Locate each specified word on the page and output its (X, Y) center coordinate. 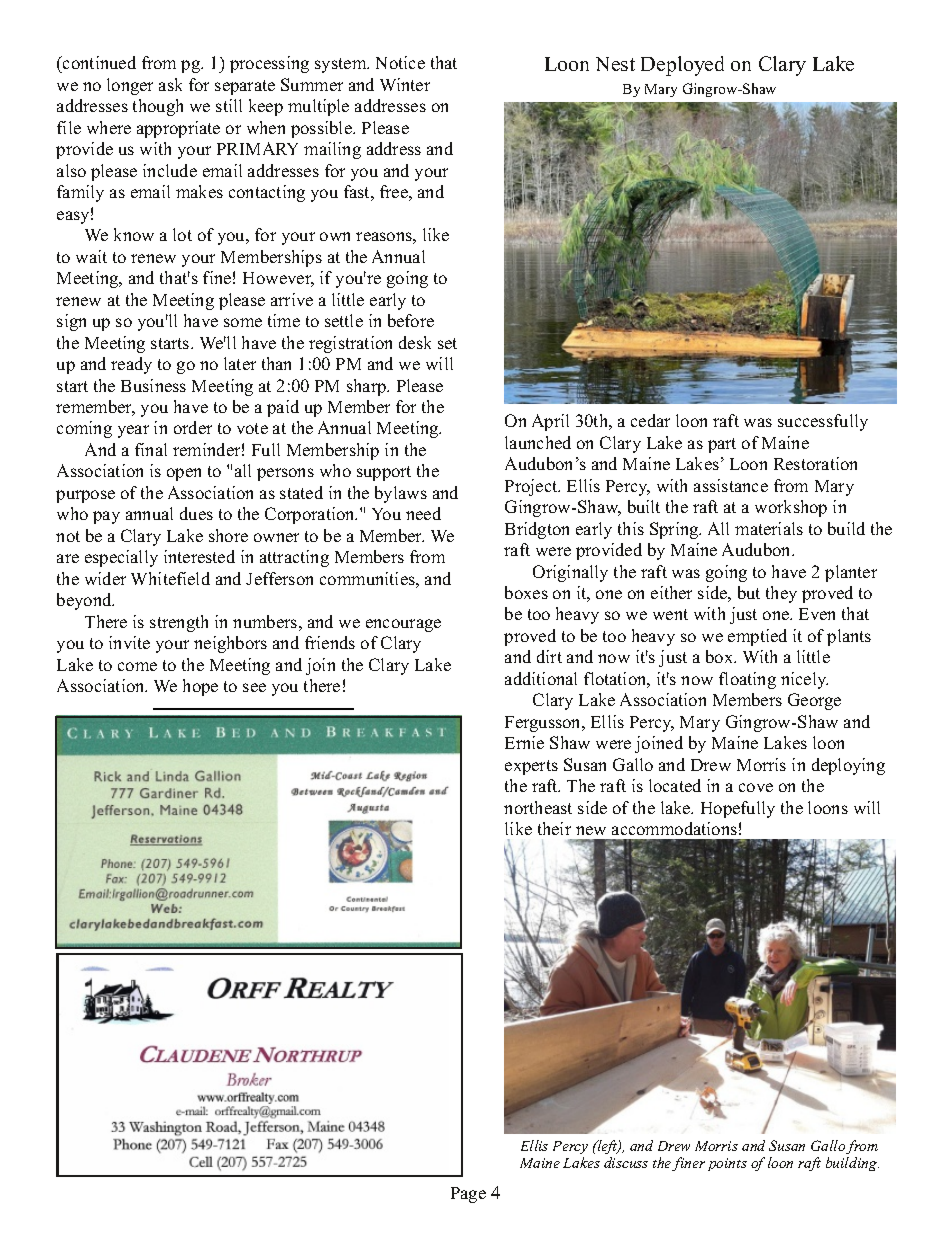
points (727, 1164)
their (554, 828)
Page (468, 1195)
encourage (403, 625)
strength (179, 623)
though (158, 107)
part (722, 445)
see (254, 687)
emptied (757, 637)
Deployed (682, 66)
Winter (405, 84)
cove (756, 787)
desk (415, 342)
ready (131, 365)
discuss (626, 1162)
